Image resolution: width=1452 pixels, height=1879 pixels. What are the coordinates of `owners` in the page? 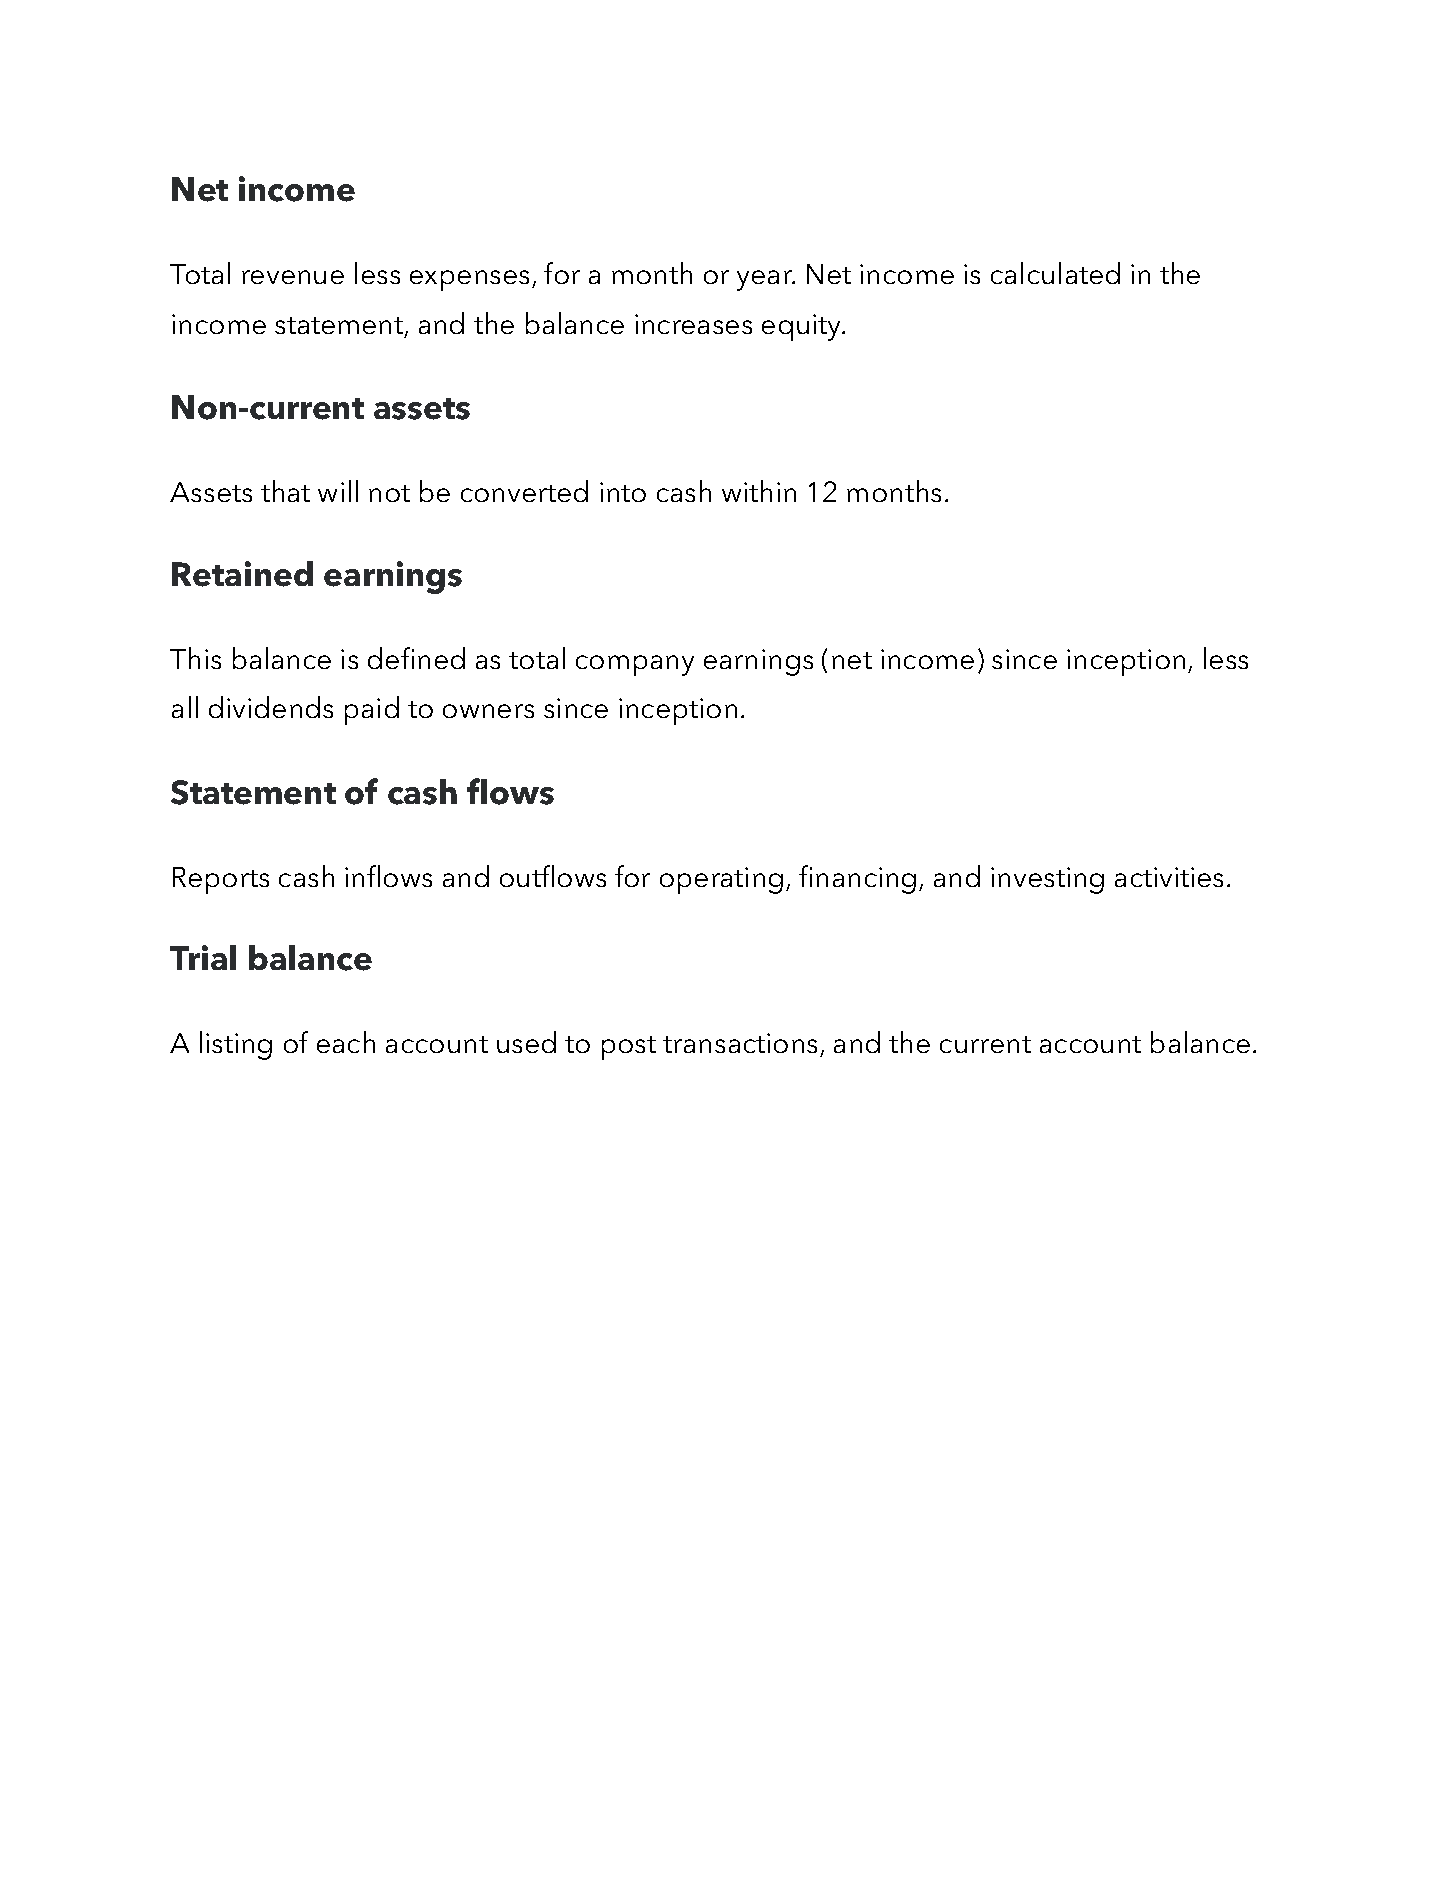 It's located at (488, 711).
